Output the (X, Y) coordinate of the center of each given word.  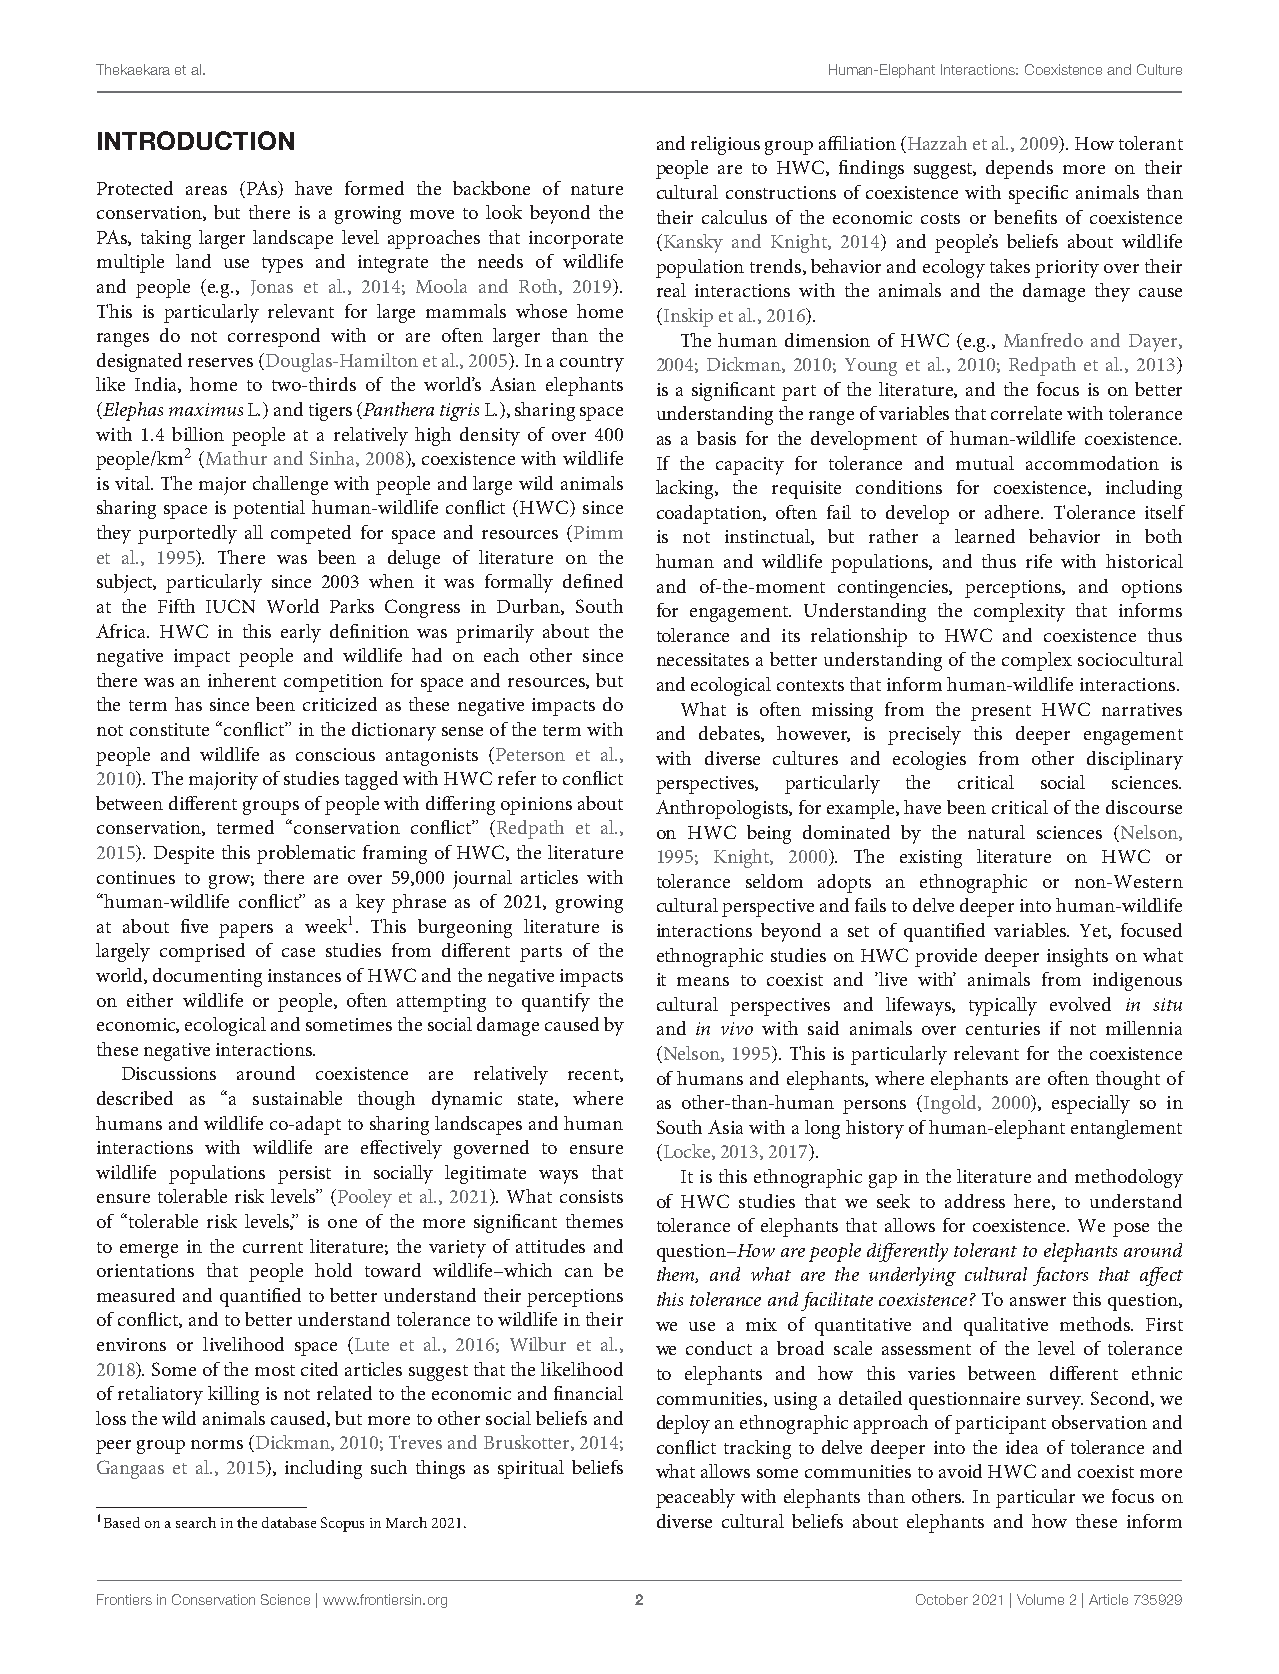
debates (730, 734)
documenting (207, 977)
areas (206, 190)
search (196, 1522)
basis (716, 438)
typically (1003, 1006)
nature (597, 189)
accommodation (1092, 463)
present (1001, 713)
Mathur (235, 459)
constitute (169, 729)
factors (1060, 1276)
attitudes (550, 1246)
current (273, 1247)
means (703, 981)
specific (1038, 194)
